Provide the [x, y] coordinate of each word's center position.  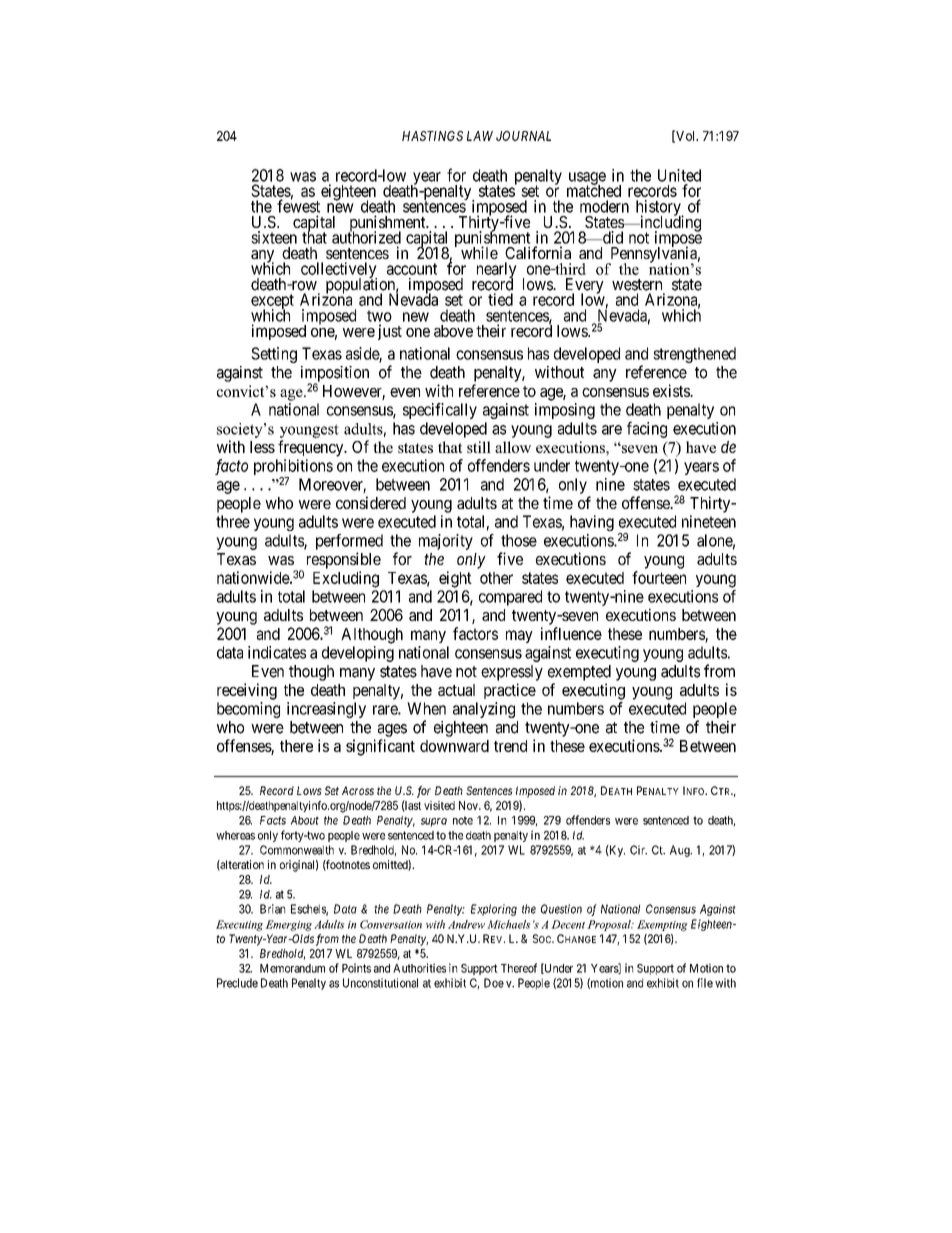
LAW [480, 136]
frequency [312, 448]
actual [456, 690]
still [479, 447]
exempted [579, 673]
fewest [298, 206]
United [679, 175]
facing [647, 429]
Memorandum [292, 968]
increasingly [326, 710]
